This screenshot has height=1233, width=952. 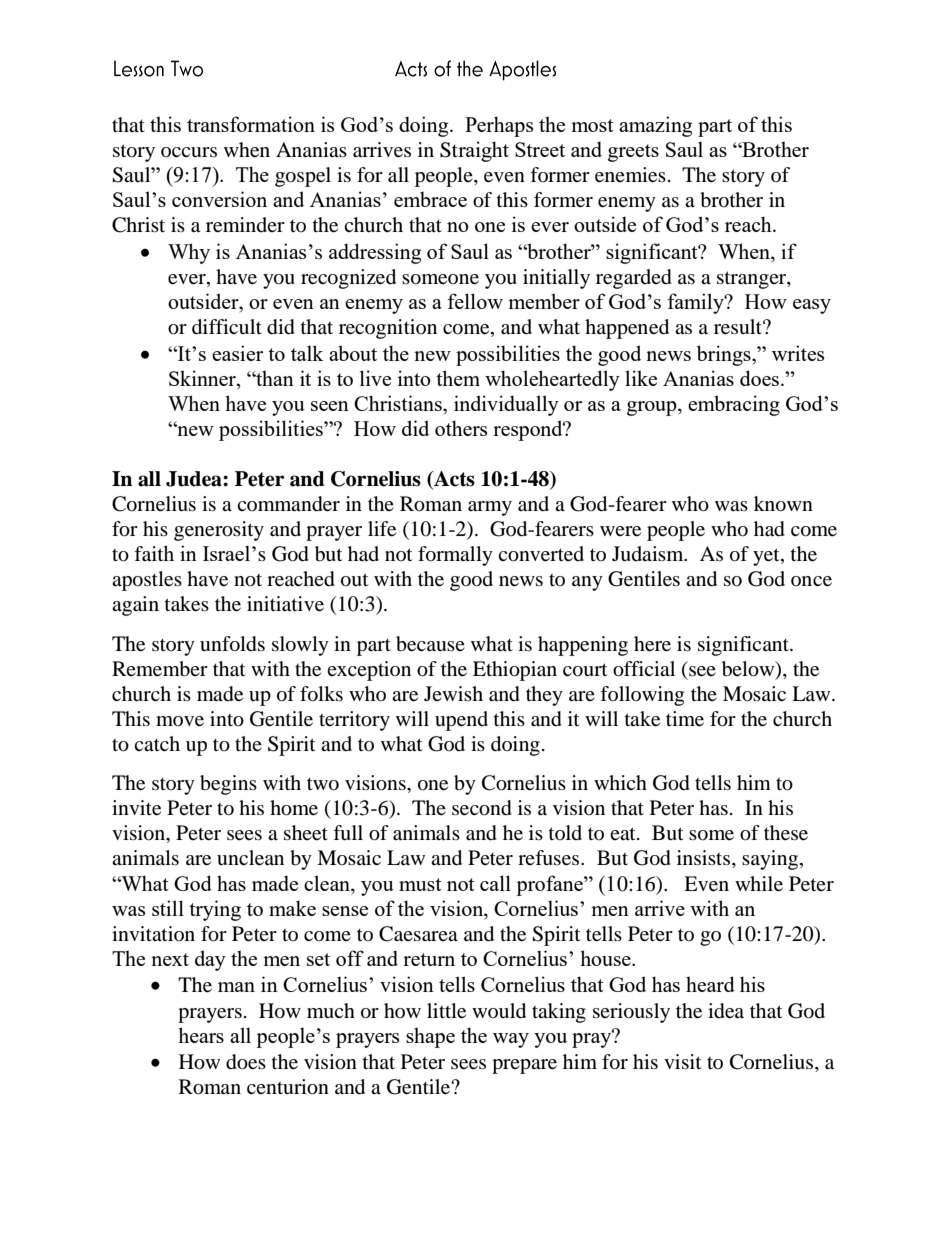 I want to click on Straight, so click(x=474, y=151).
